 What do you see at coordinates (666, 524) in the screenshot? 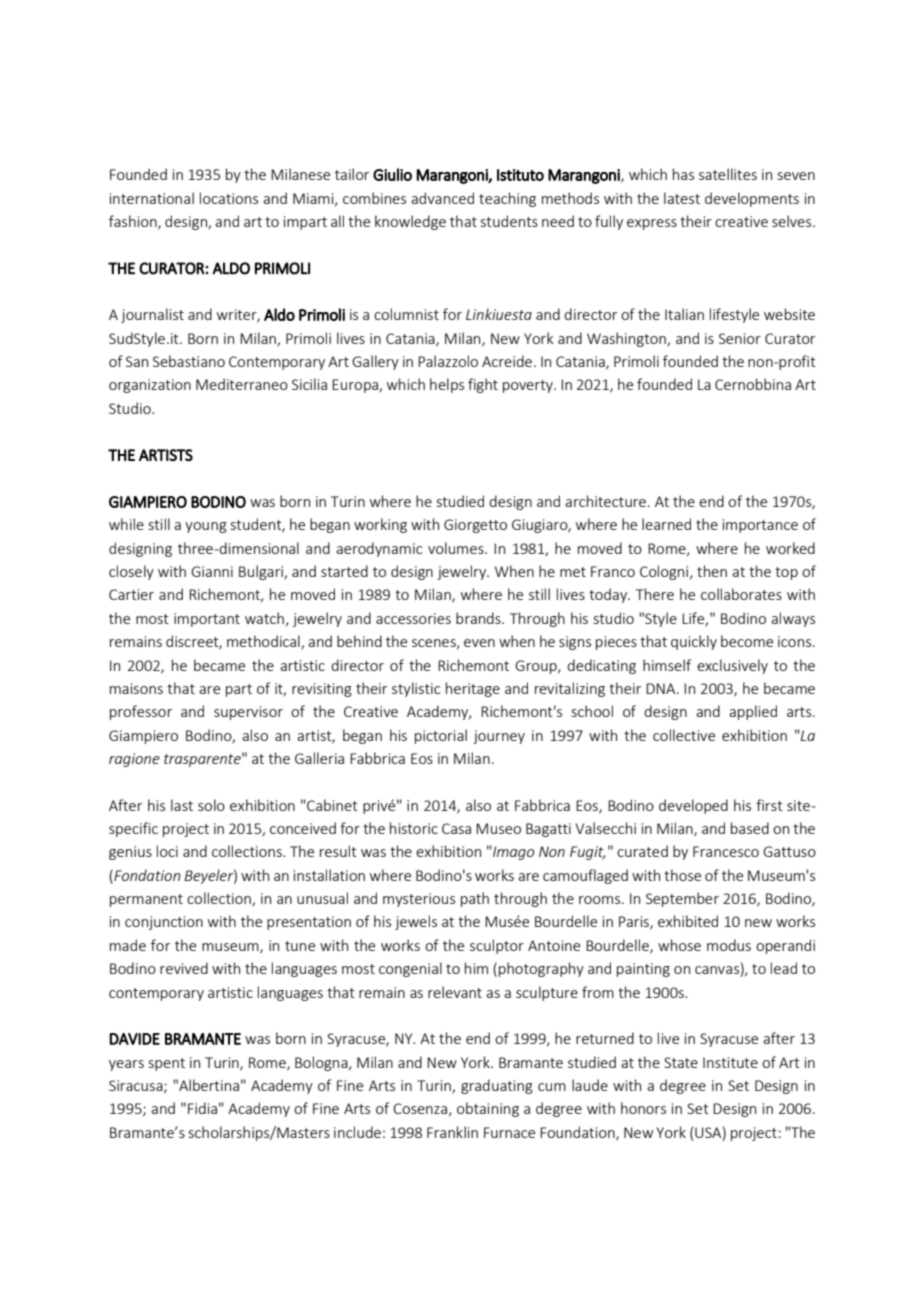
I see `learned` at bounding box center [666, 524].
